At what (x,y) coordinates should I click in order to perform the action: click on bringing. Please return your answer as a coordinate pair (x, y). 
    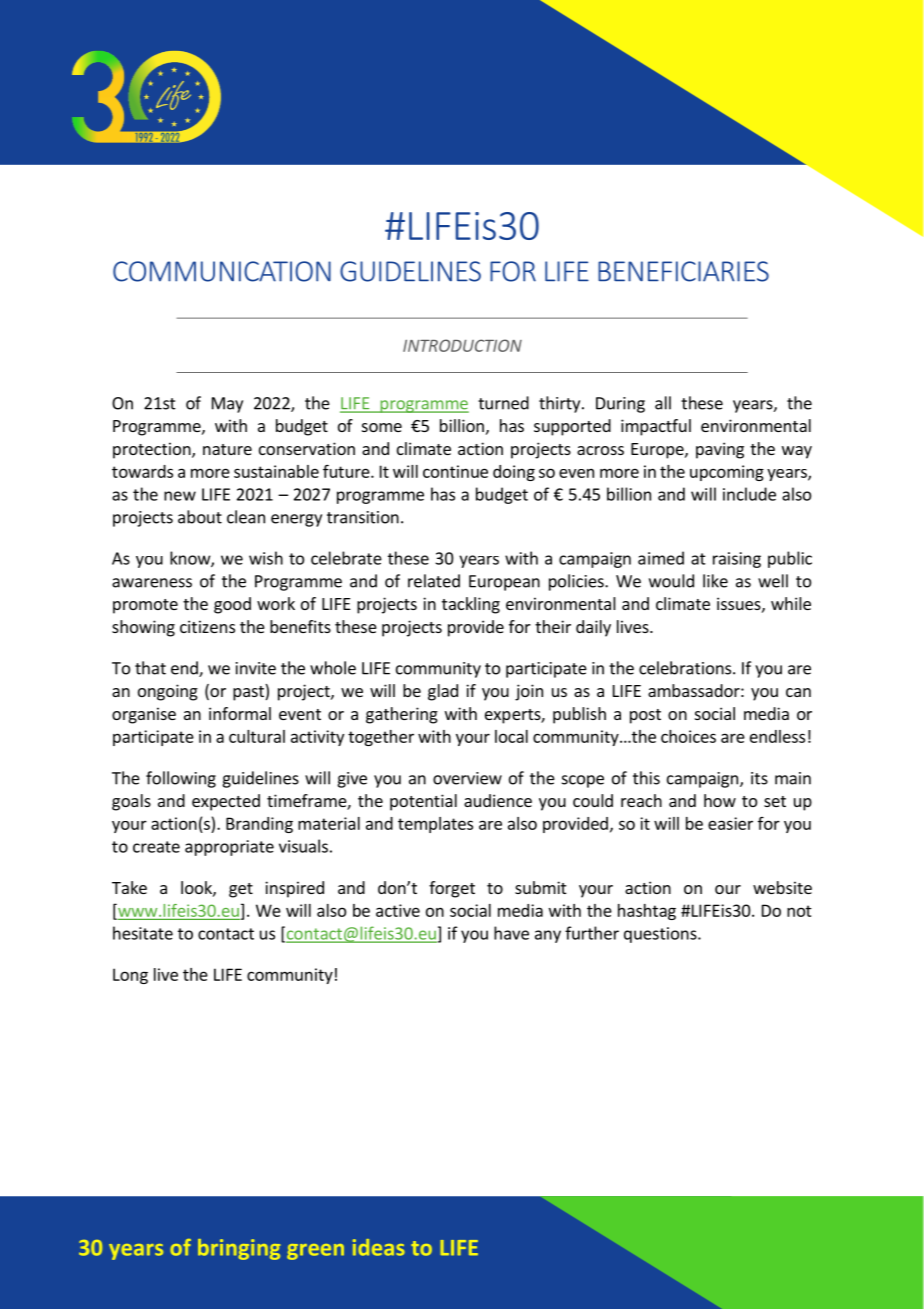
    Looking at the image, I should click on (239, 1249).
